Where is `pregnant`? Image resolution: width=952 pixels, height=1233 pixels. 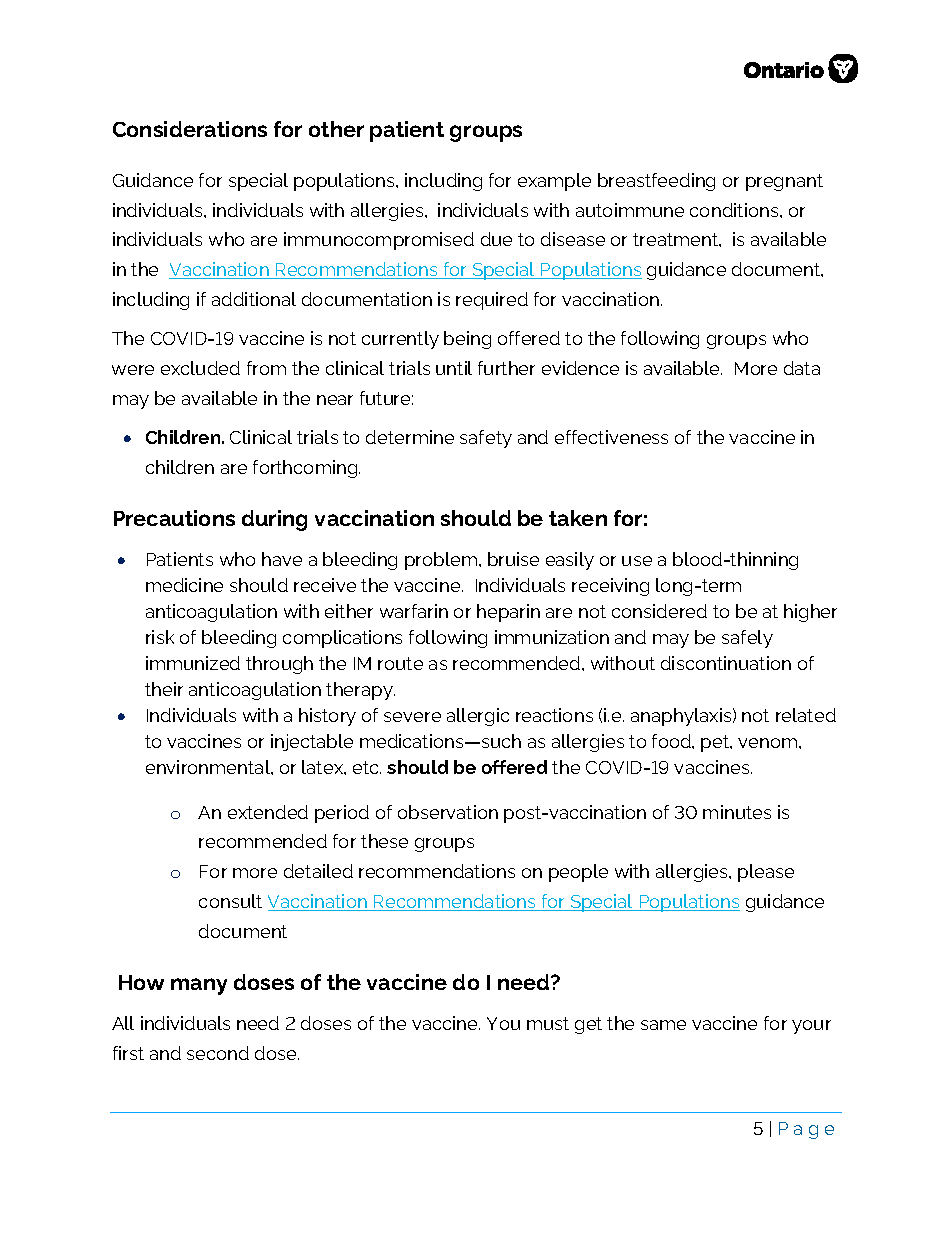
pregnant is located at coordinates (784, 182).
